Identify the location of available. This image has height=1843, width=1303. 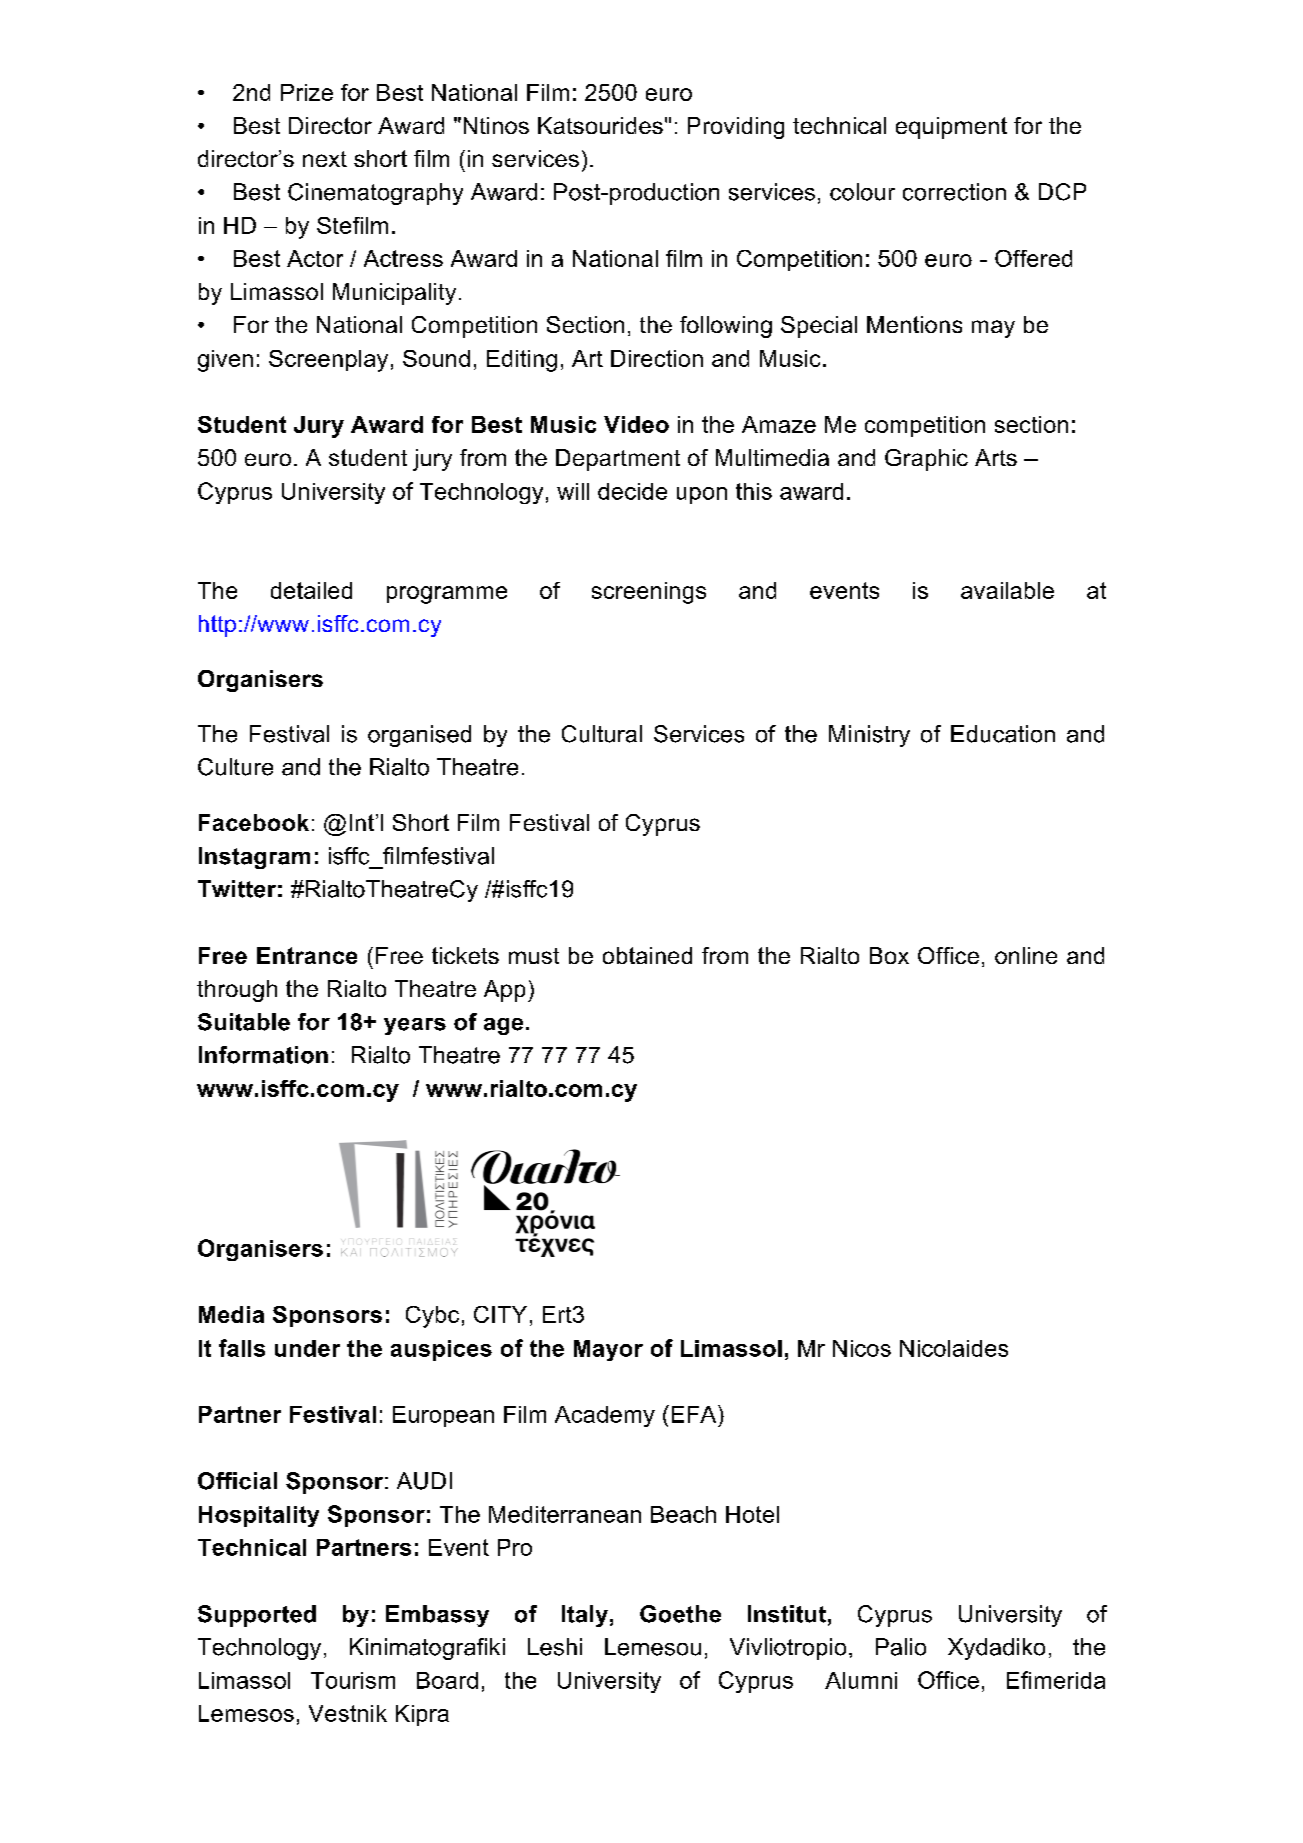
(1007, 590).
